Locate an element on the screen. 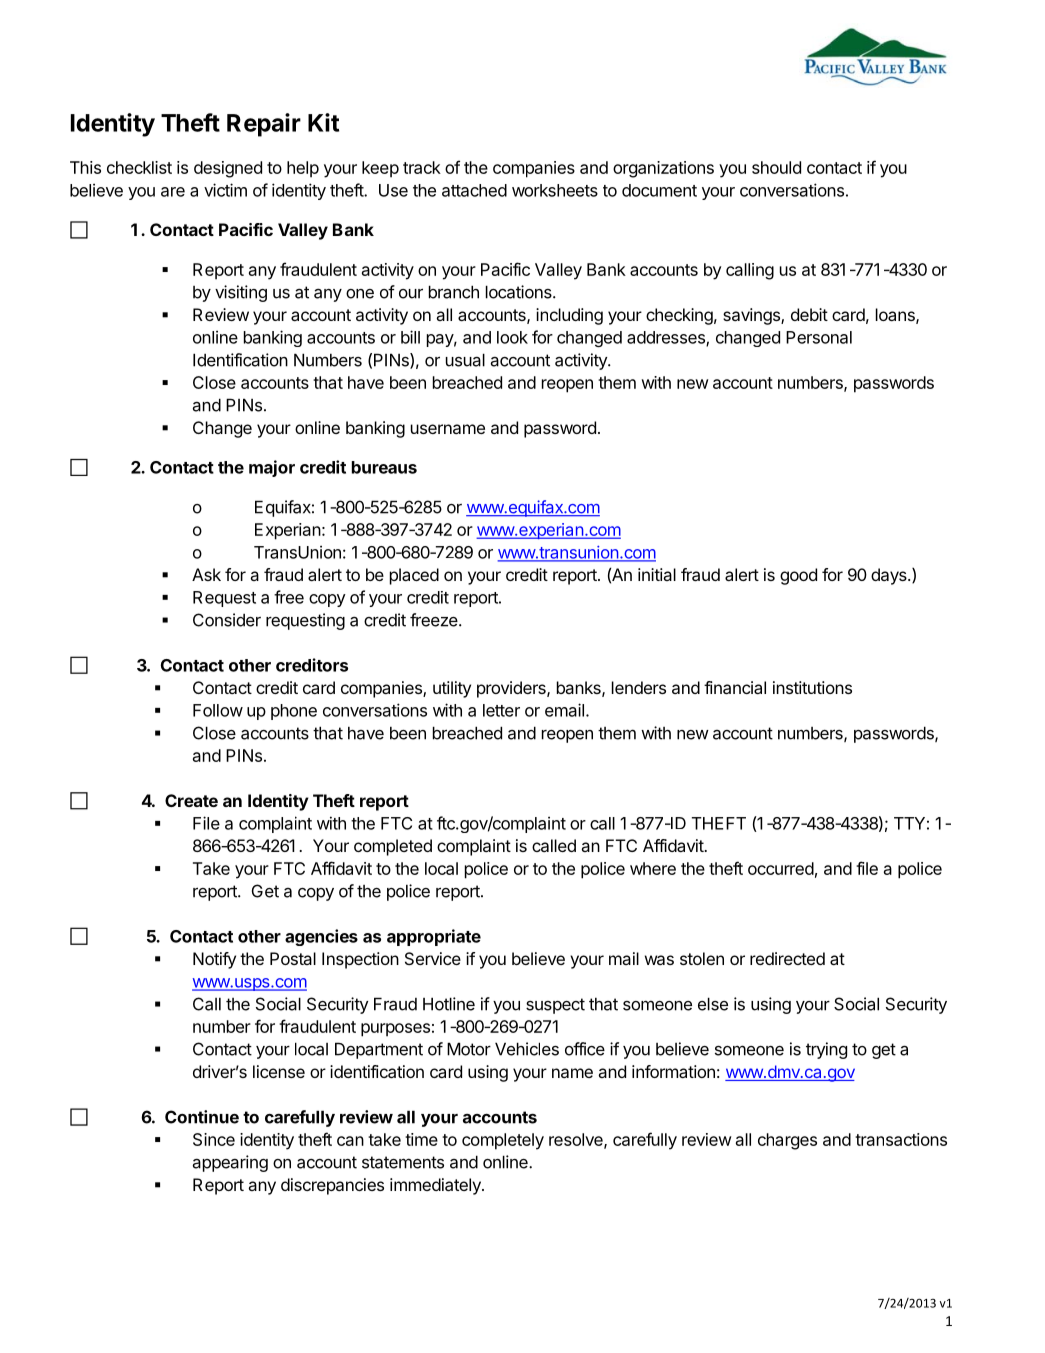 This screenshot has width=1045, height=1353. attached is located at coordinates (474, 190).
